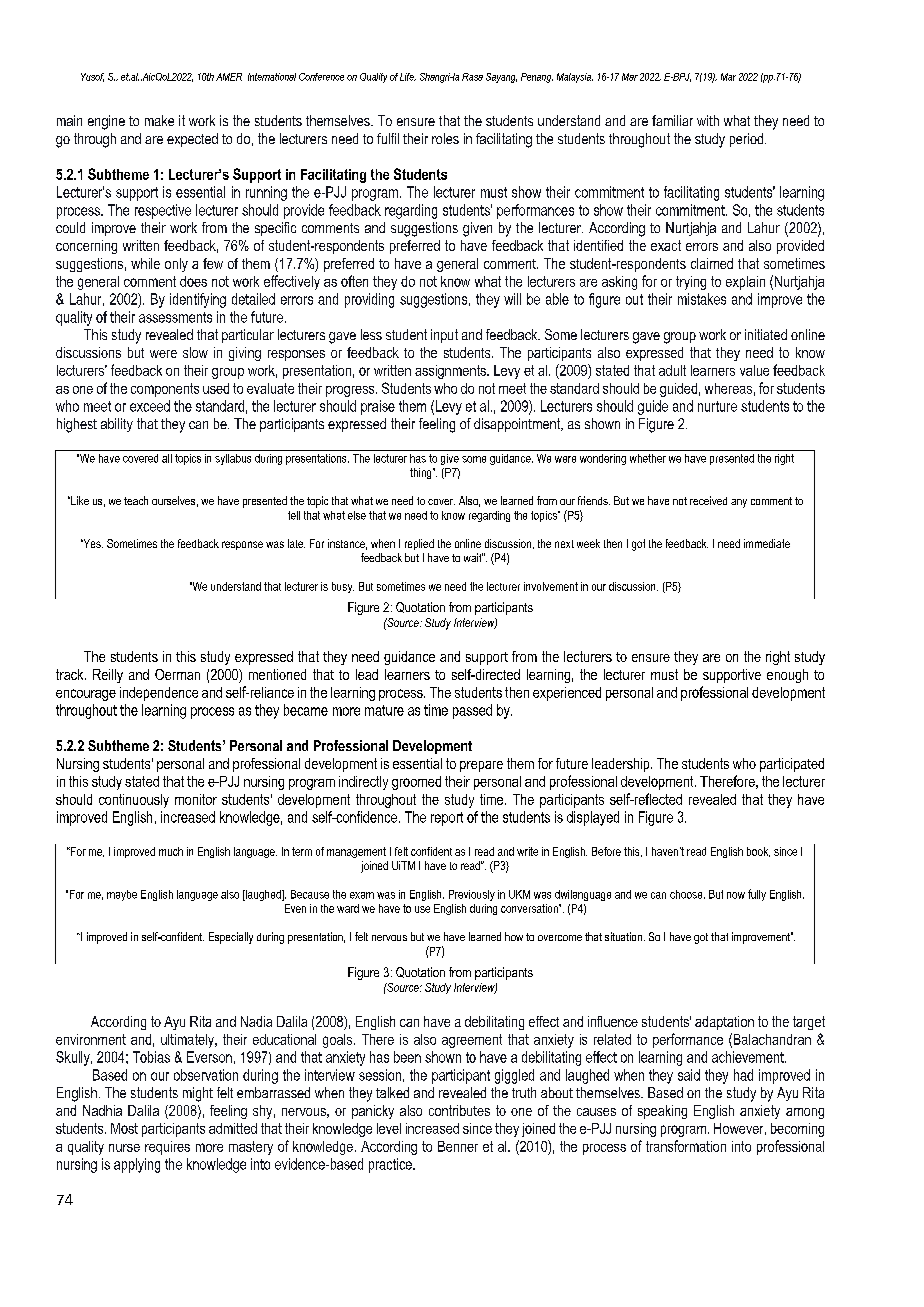  What do you see at coordinates (459, 1110) in the document?
I see `contributes` at bounding box center [459, 1110].
